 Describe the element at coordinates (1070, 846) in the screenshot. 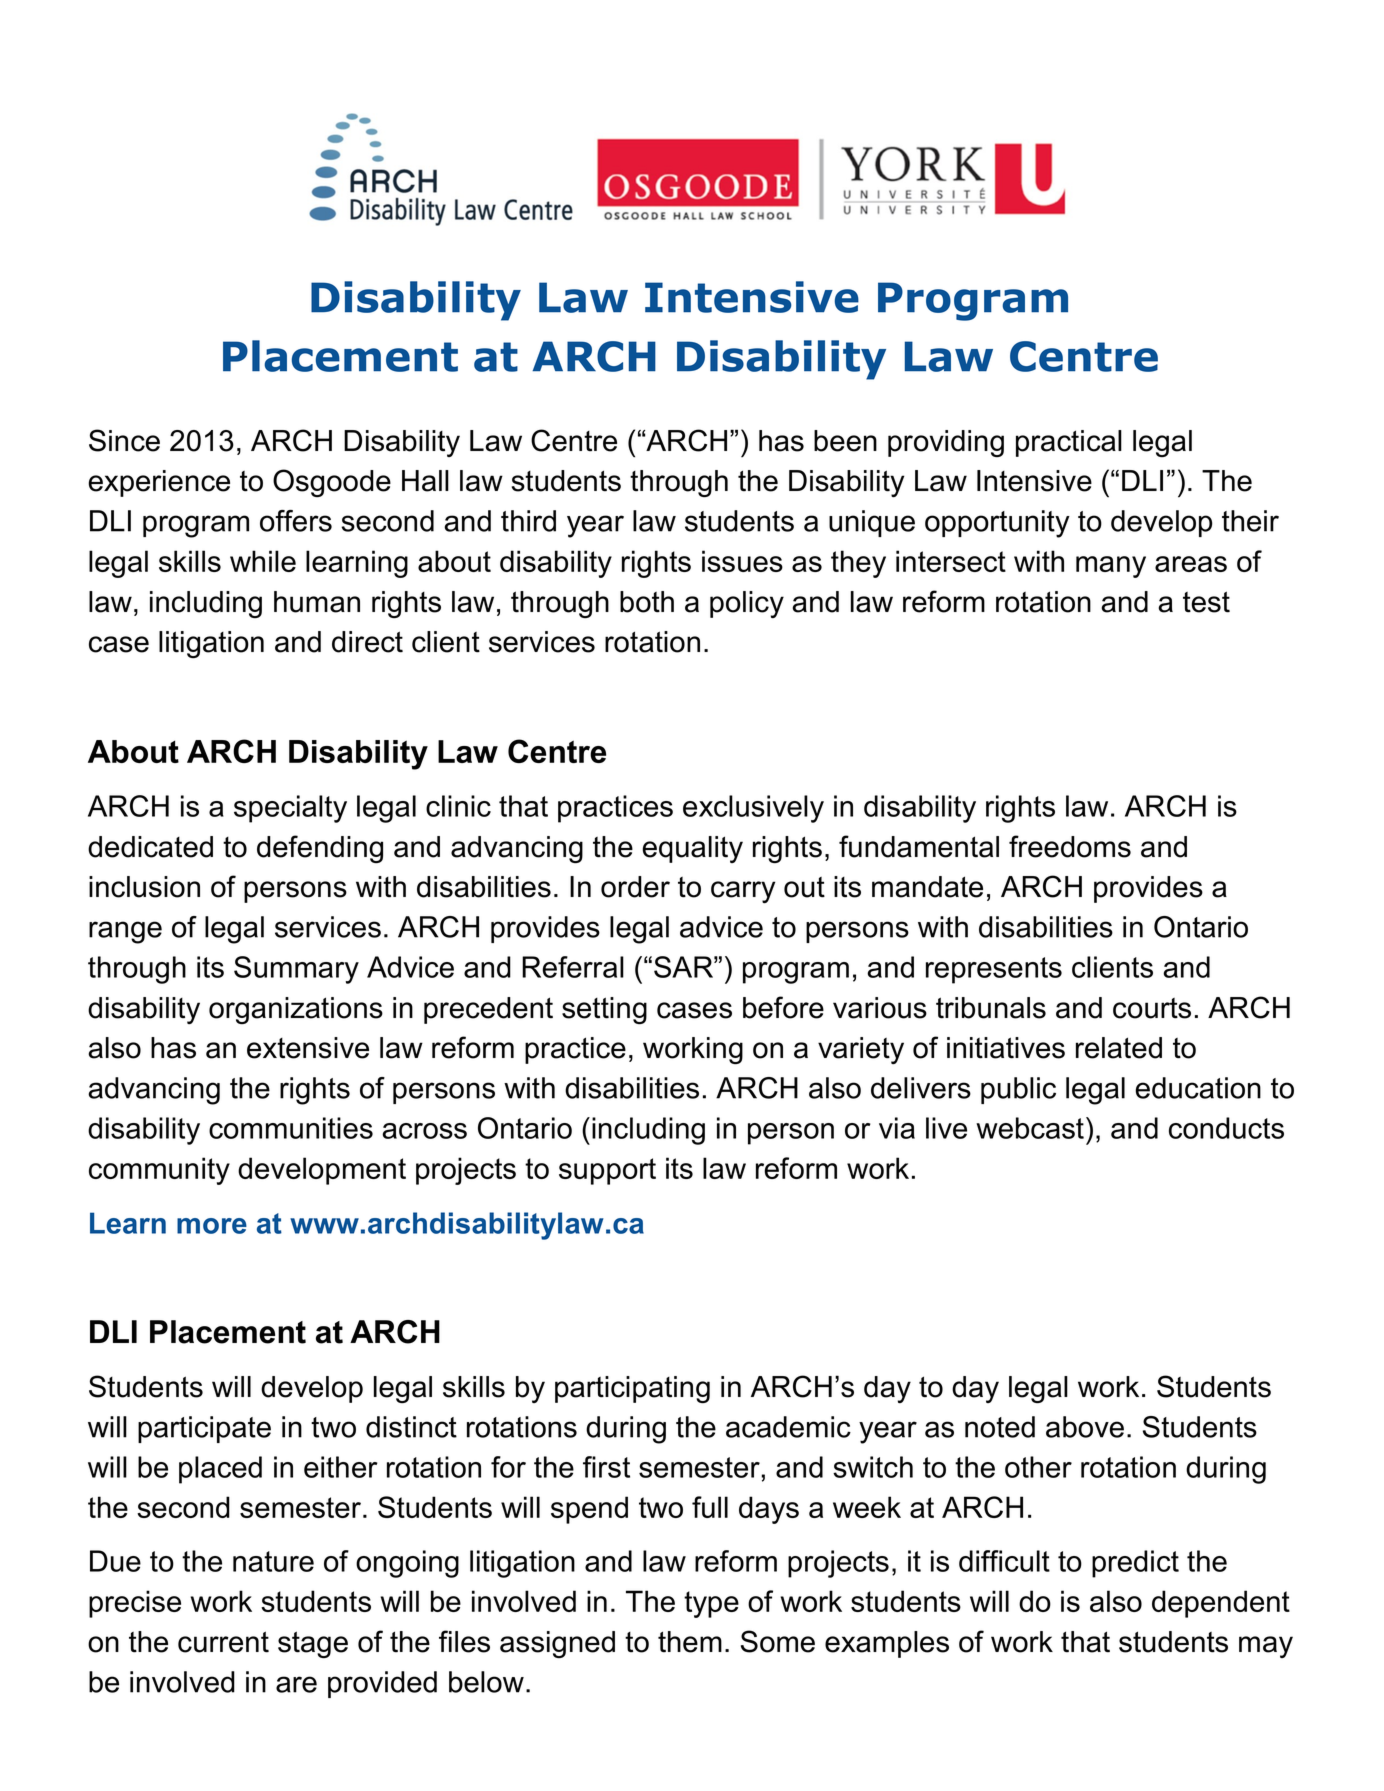

I see `freedoms` at that location.
